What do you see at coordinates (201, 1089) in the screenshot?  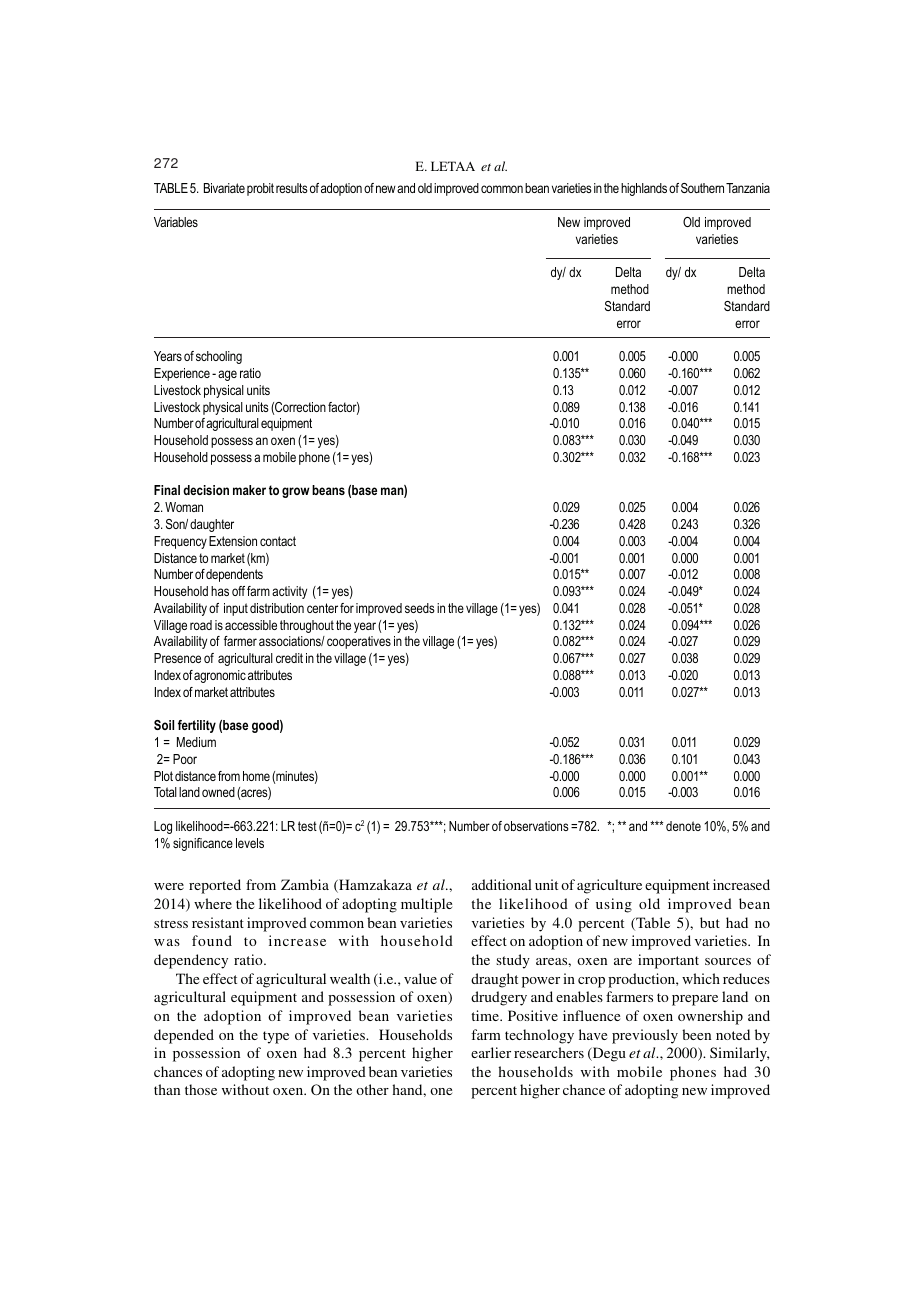 I see `those` at bounding box center [201, 1089].
